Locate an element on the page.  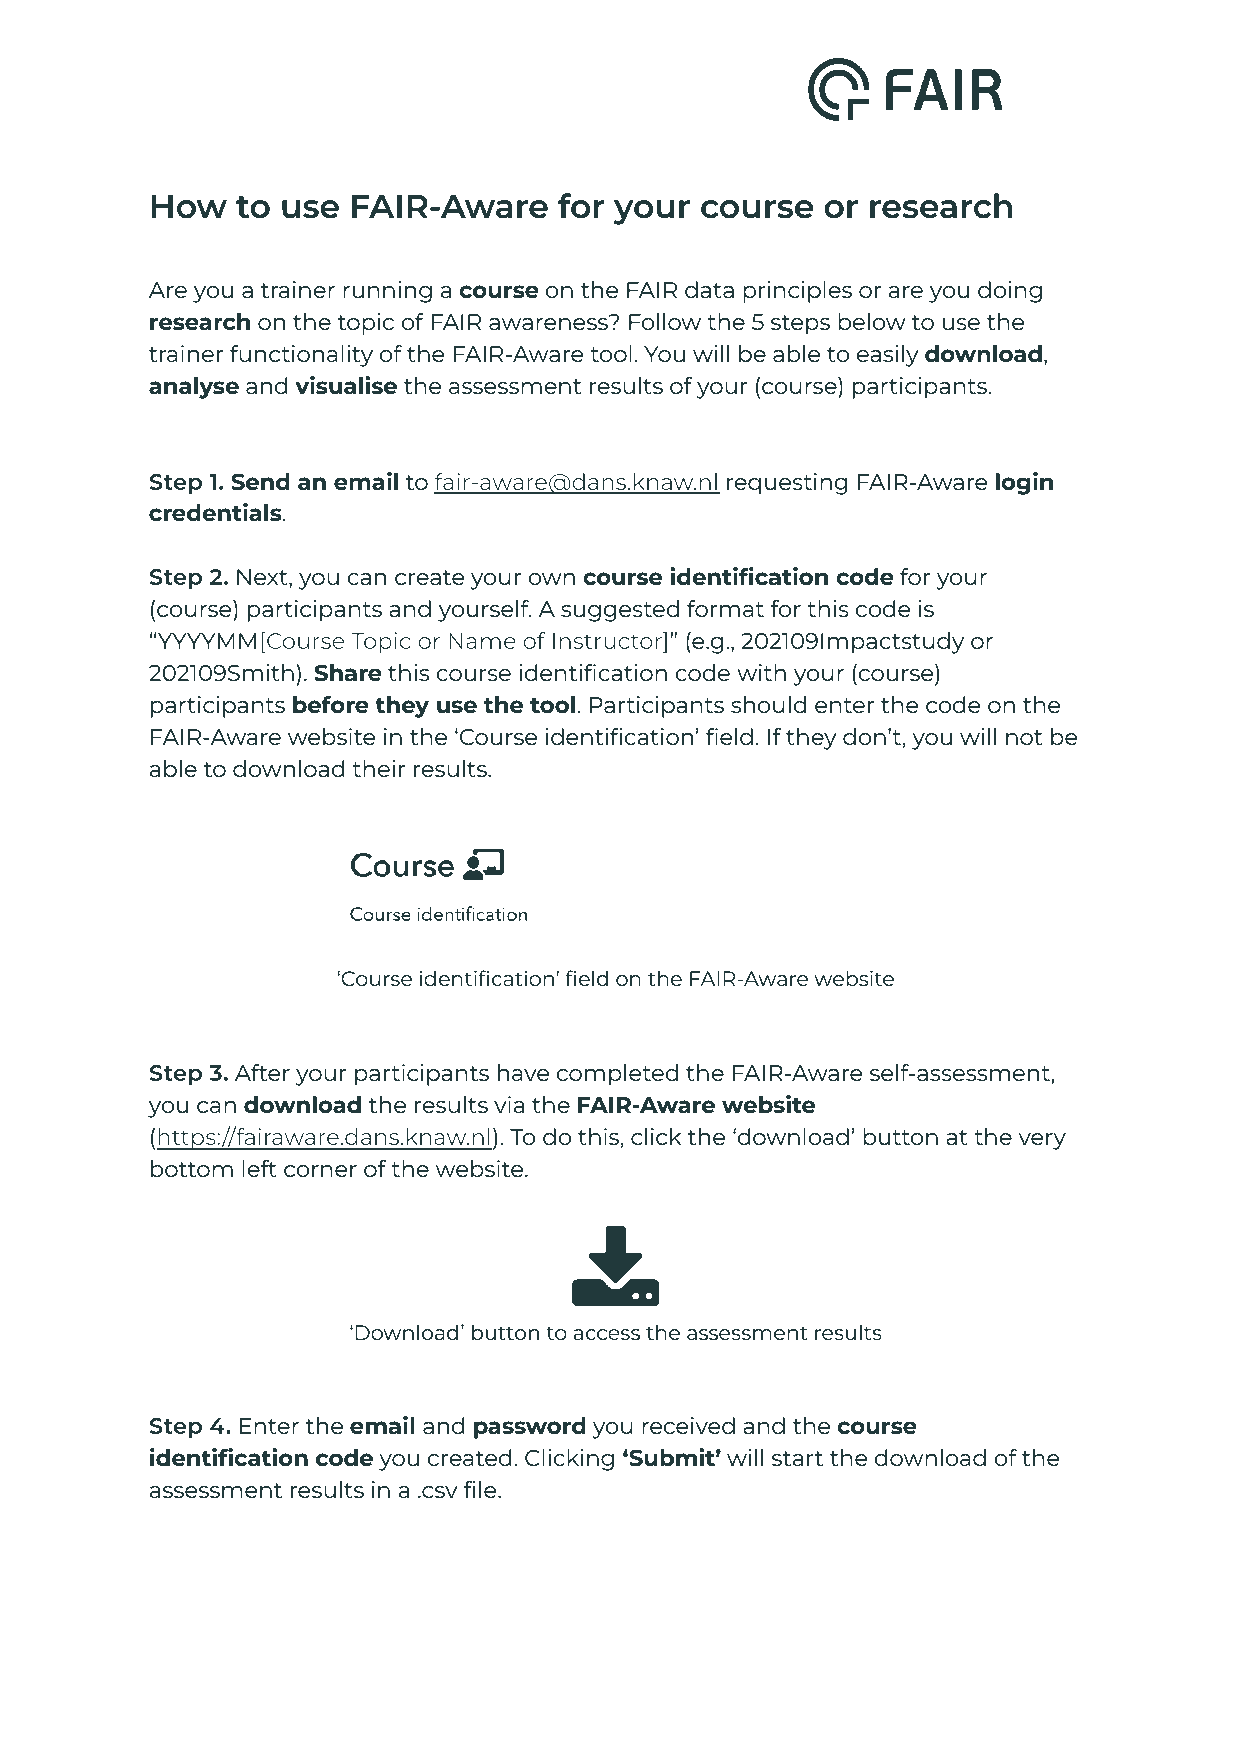
start is located at coordinates (797, 1458).
